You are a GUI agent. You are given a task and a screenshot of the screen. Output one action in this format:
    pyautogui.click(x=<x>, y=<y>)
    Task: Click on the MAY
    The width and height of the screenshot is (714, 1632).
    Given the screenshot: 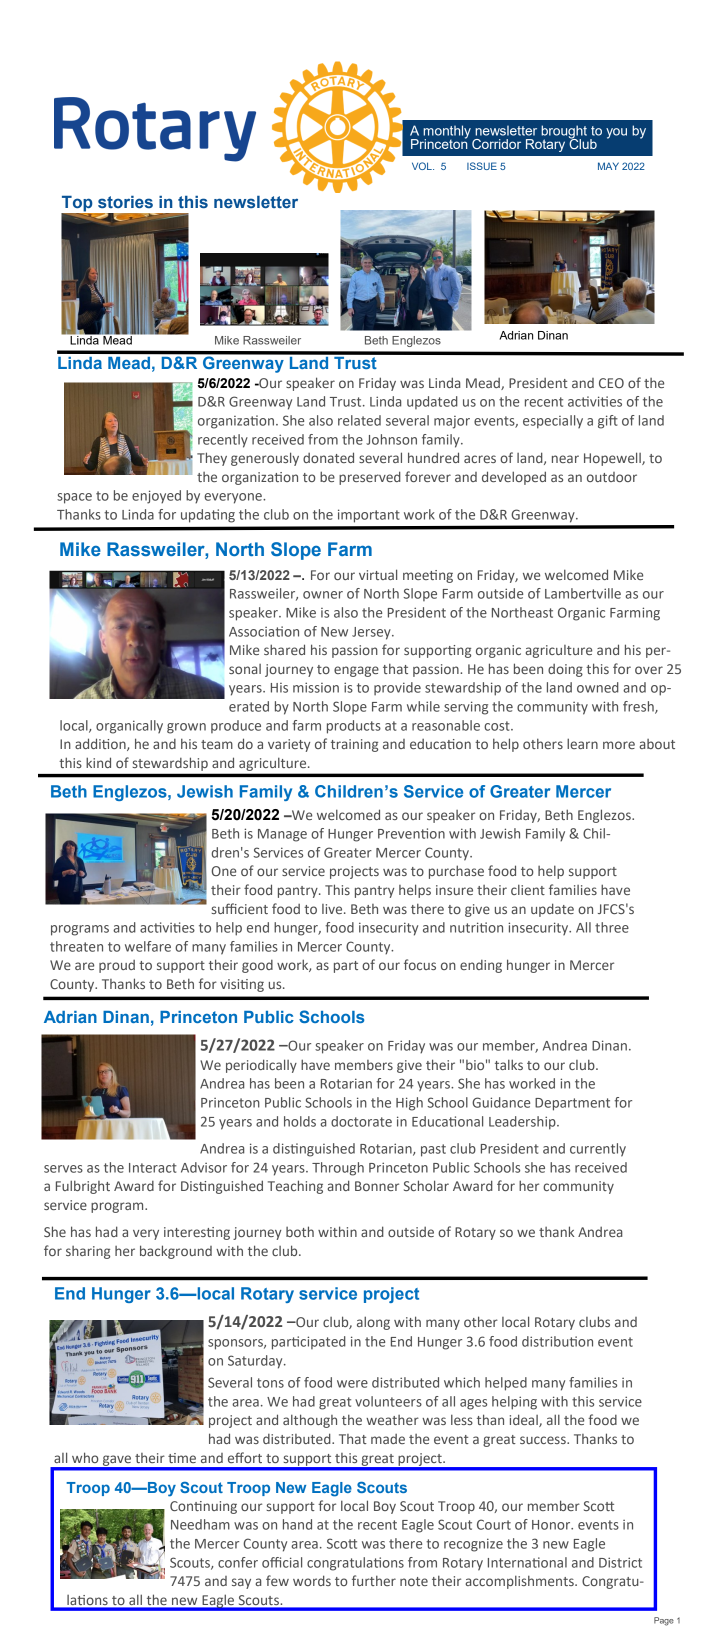 What is the action you would take?
    pyautogui.click(x=608, y=166)
